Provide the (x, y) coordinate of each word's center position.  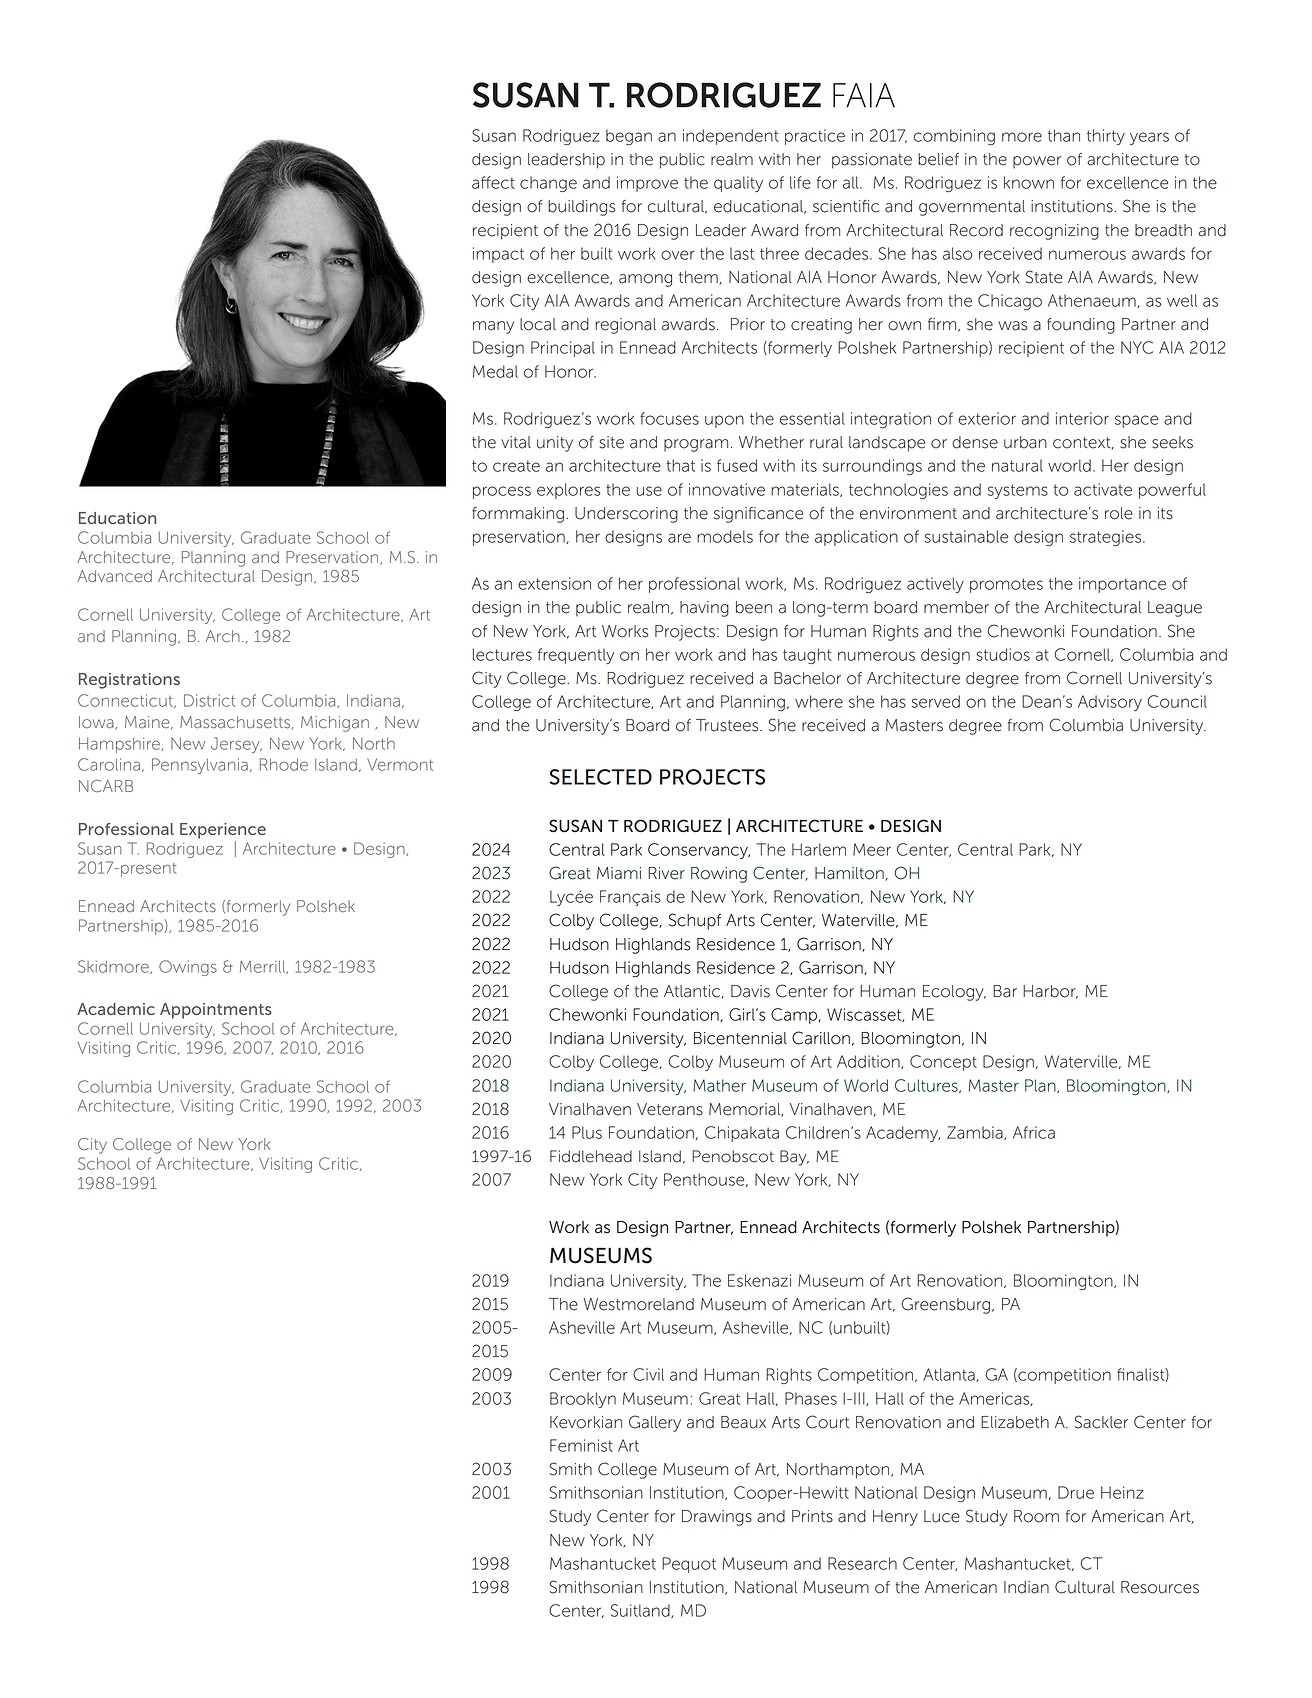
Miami (619, 873)
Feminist (581, 1445)
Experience (223, 831)
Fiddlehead (591, 1156)
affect (493, 182)
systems (1018, 491)
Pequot (689, 1565)
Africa (1034, 1132)
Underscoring (626, 515)
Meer (872, 849)
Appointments (216, 1011)
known (1029, 182)
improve (647, 184)
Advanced (114, 576)
